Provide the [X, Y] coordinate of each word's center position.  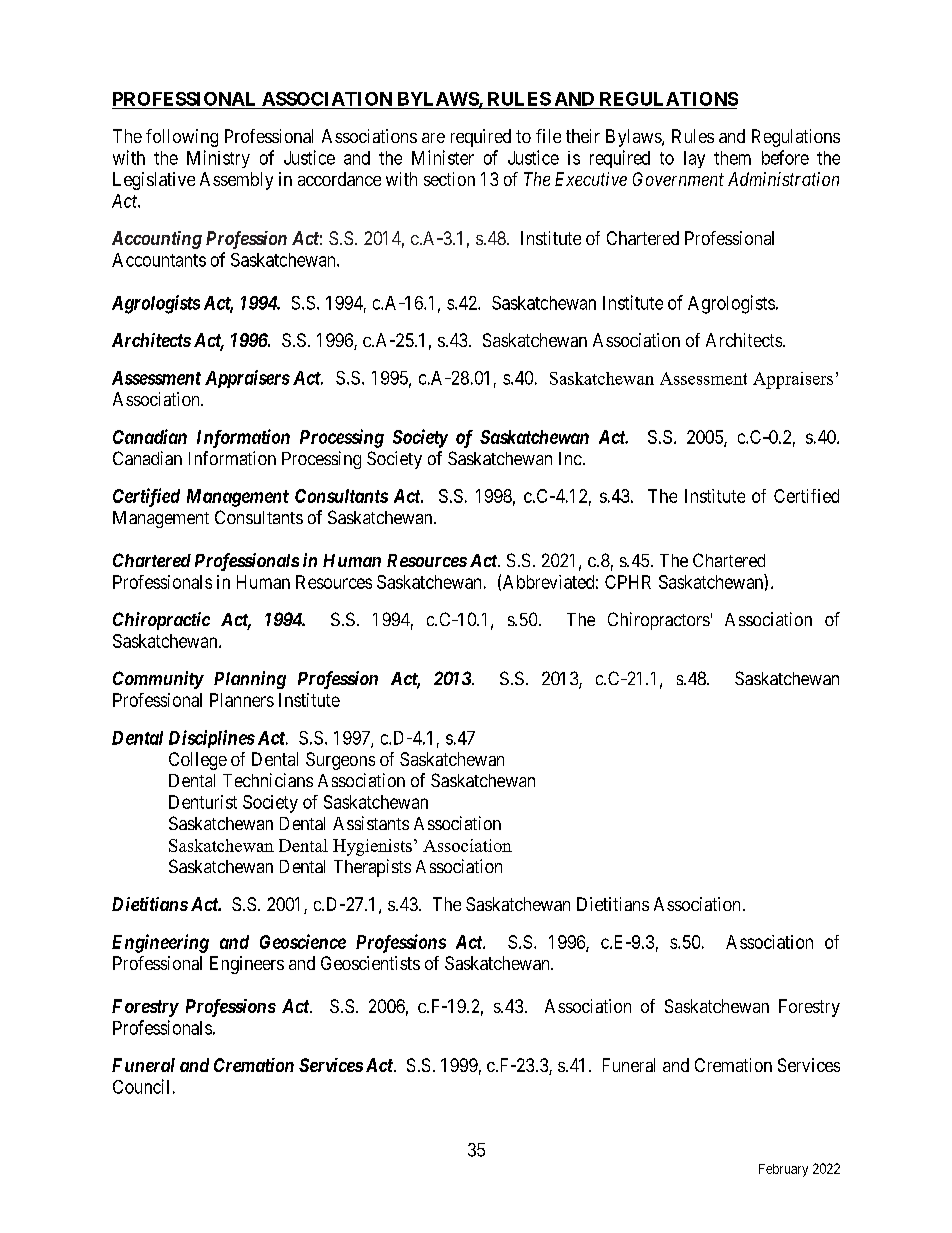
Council [141, 1086]
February [783, 1170]
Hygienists [372, 847]
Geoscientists [370, 963]
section [449, 179]
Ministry [218, 159]
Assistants [371, 823]
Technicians [268, 780]
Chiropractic [161, 621]
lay [694, 159]
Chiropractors [659, 621]
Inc [570, 458]
